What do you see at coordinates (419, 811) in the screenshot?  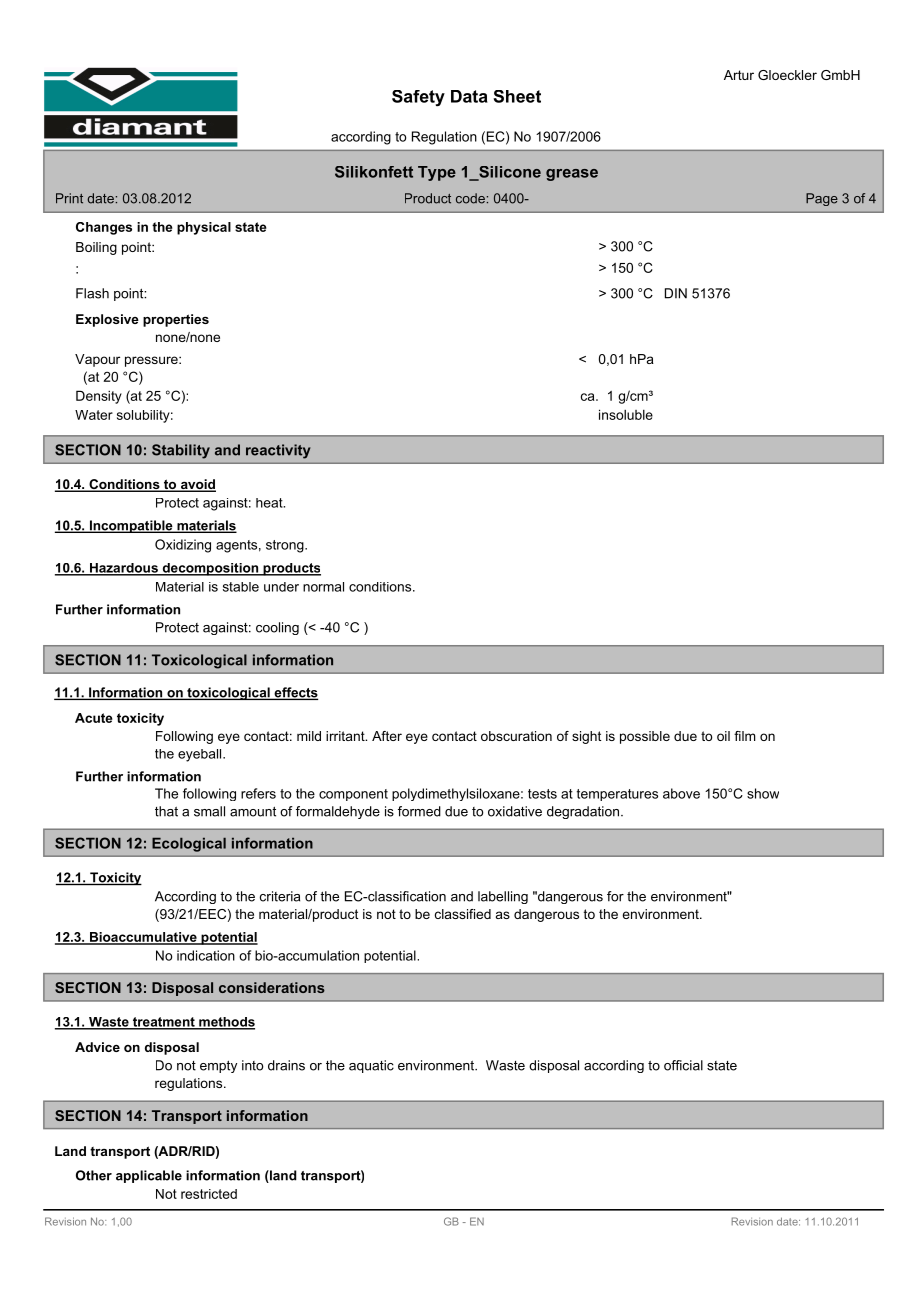 I see `formed` at bounding box center [419, 811].
